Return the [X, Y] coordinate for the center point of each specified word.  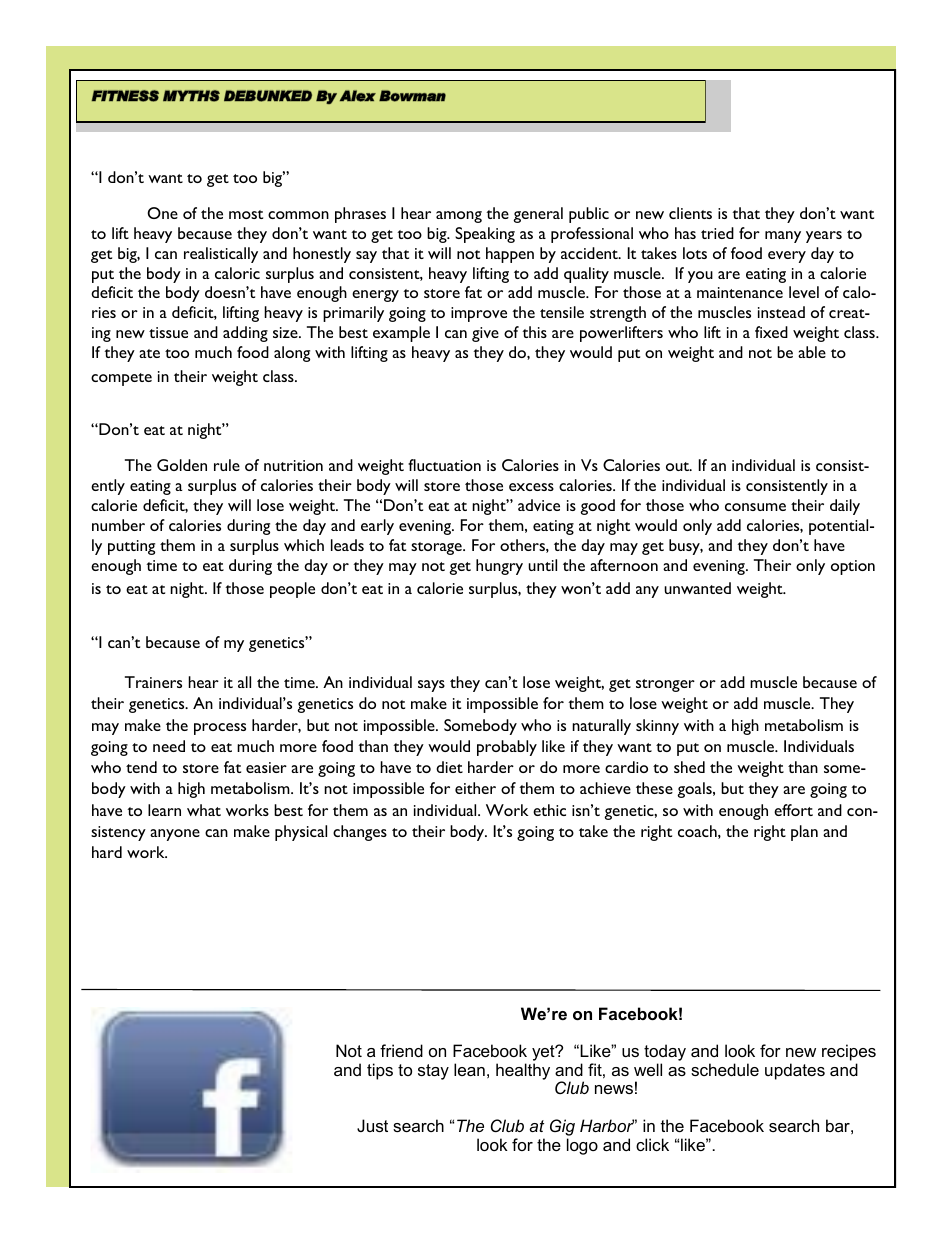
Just [372, 1125]
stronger [665, 685]
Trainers [153, 682]
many [783, 237]
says [431, 686]
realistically [221, 255]
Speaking [485, 235]
